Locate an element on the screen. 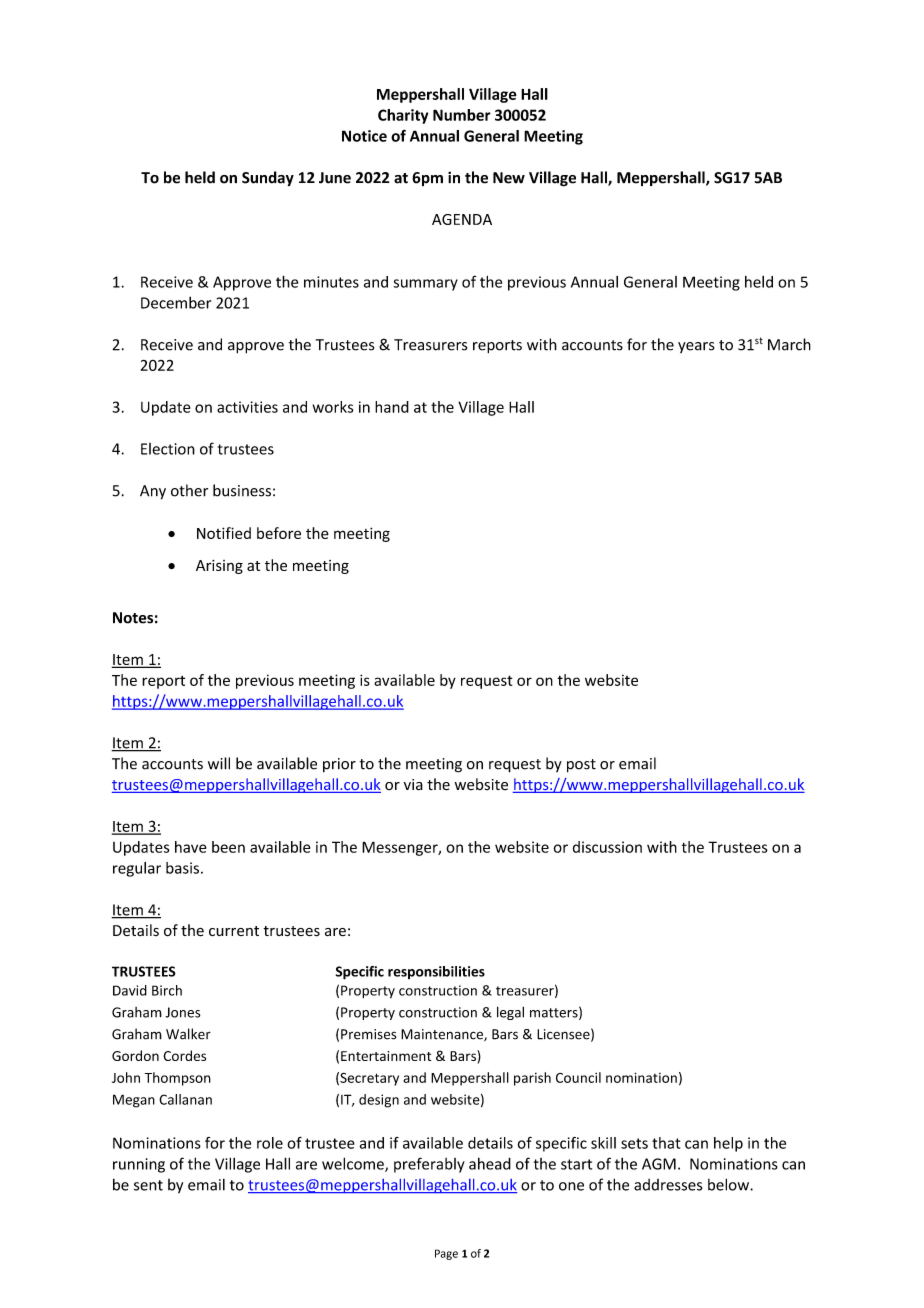  discussion is located at coordinates (607, 847).
